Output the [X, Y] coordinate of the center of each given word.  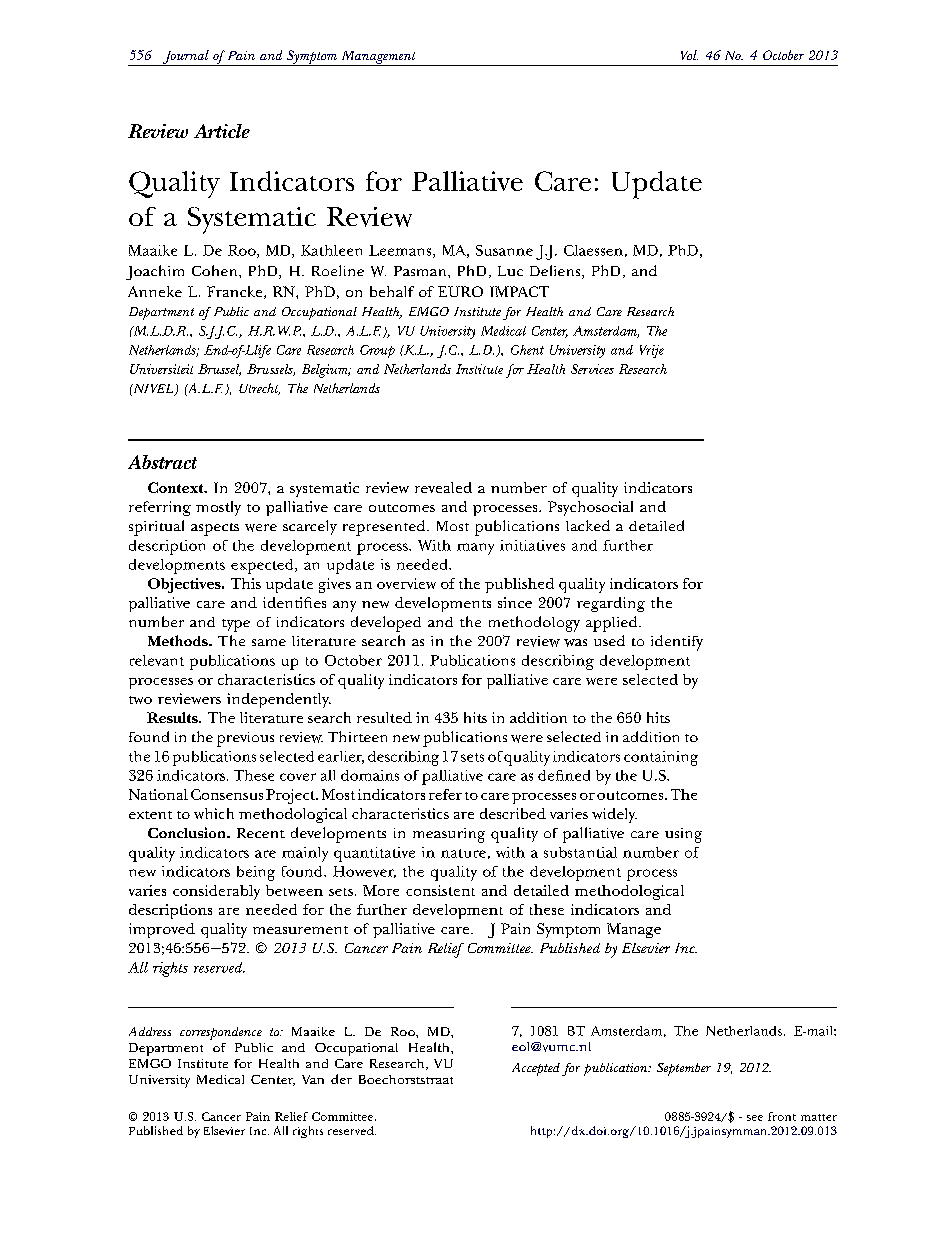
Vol [689, 55]
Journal [186, 58]
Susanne [504, 250]
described [513, 813]
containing [661, 758]
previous [245, 739]
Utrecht [259, 389]
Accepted [536, 1069]
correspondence [221, 1033]
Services [592, 369]
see [755, 1118]
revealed [443, 487]
